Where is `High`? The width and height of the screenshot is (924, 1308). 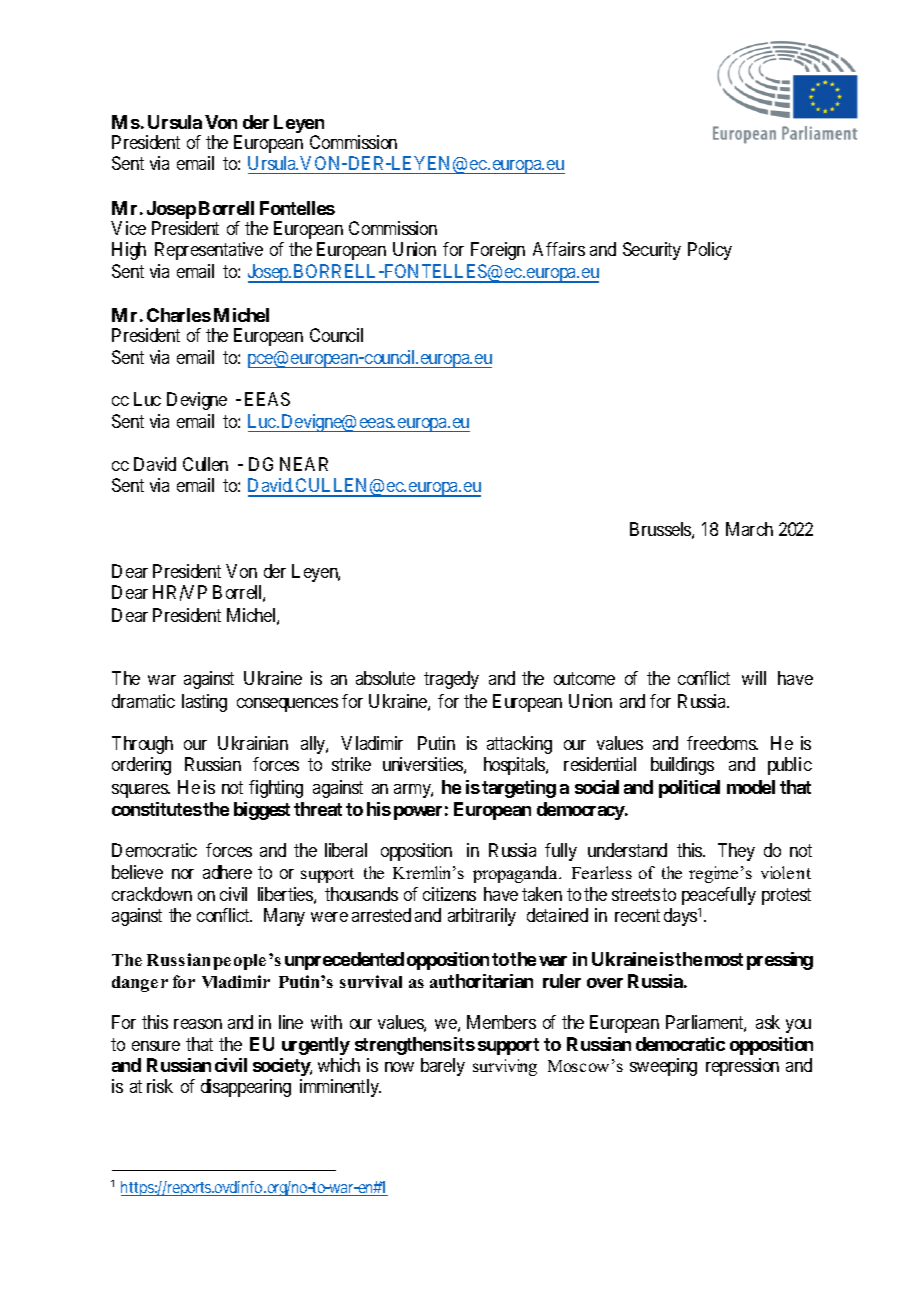 High is located at coordinates (129, 251).
